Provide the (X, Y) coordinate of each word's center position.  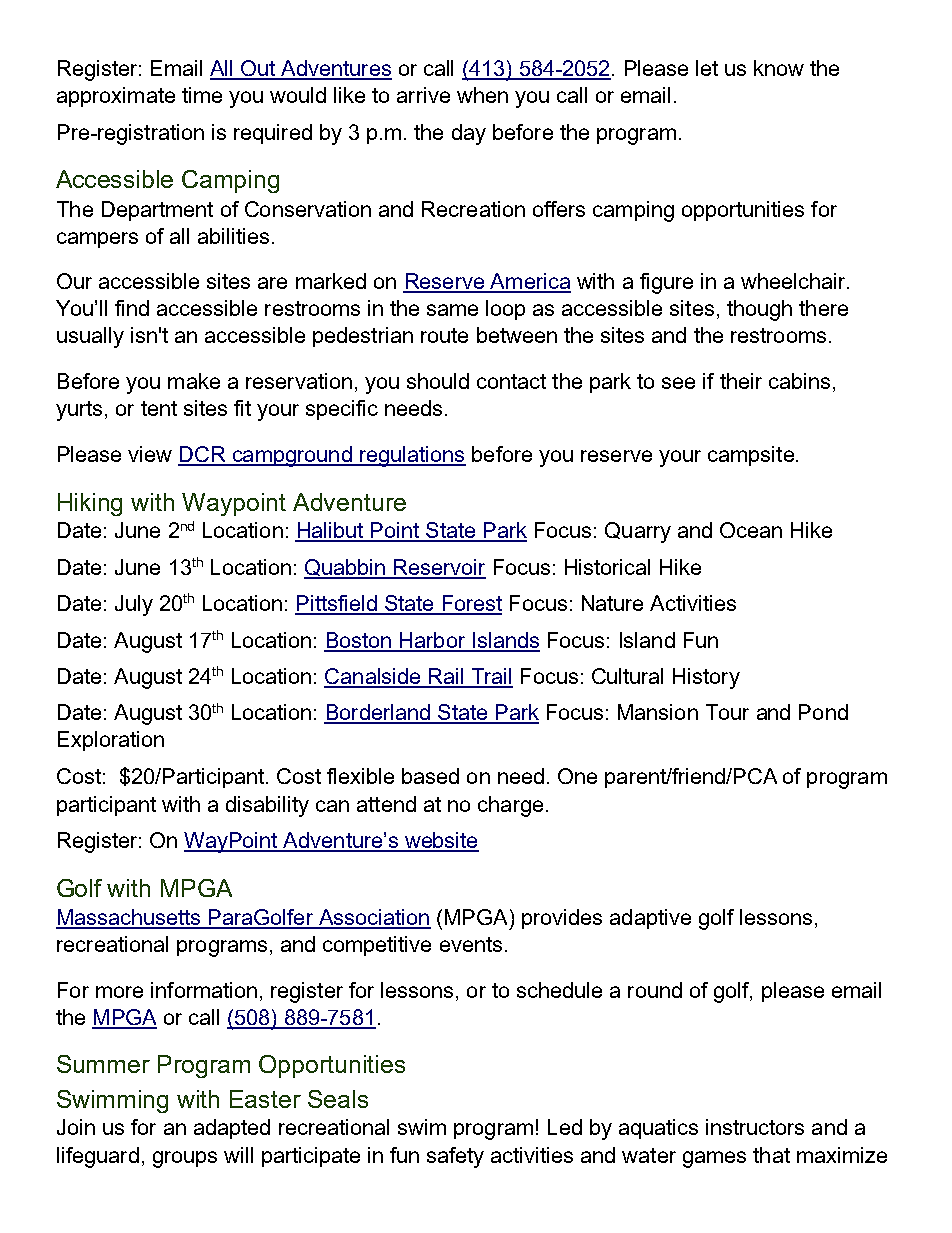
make (194, 381)
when (482, 95)
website (440, 841)
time (202, 95)
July (134, 605)
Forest (471, 604)
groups (185, 1159)
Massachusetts (129, 918)
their (741, 381)
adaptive (650, 919)
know (779, 68)
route (444, 335)
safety (455, 1157)
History (706, 678)
